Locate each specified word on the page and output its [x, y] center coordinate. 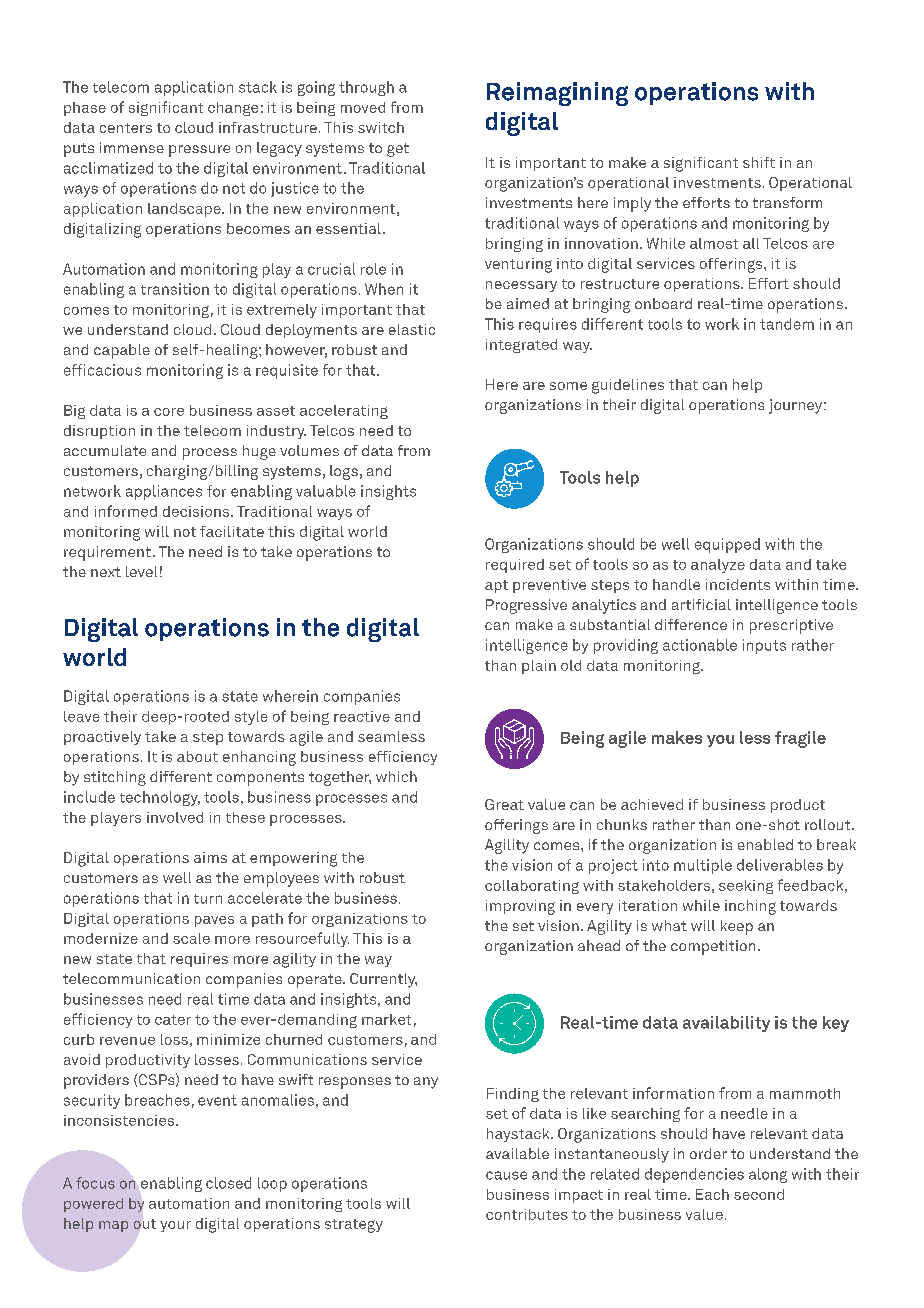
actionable [700, 645]
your [175, 1226]
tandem [787, 324]
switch [381, 127]
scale [191, 938]
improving [520, 907]
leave [82, 716]
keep [737, 927]
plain [539, 667]
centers [126, 128]
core [169, 412]
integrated [521, 346]
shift [759, 162]
